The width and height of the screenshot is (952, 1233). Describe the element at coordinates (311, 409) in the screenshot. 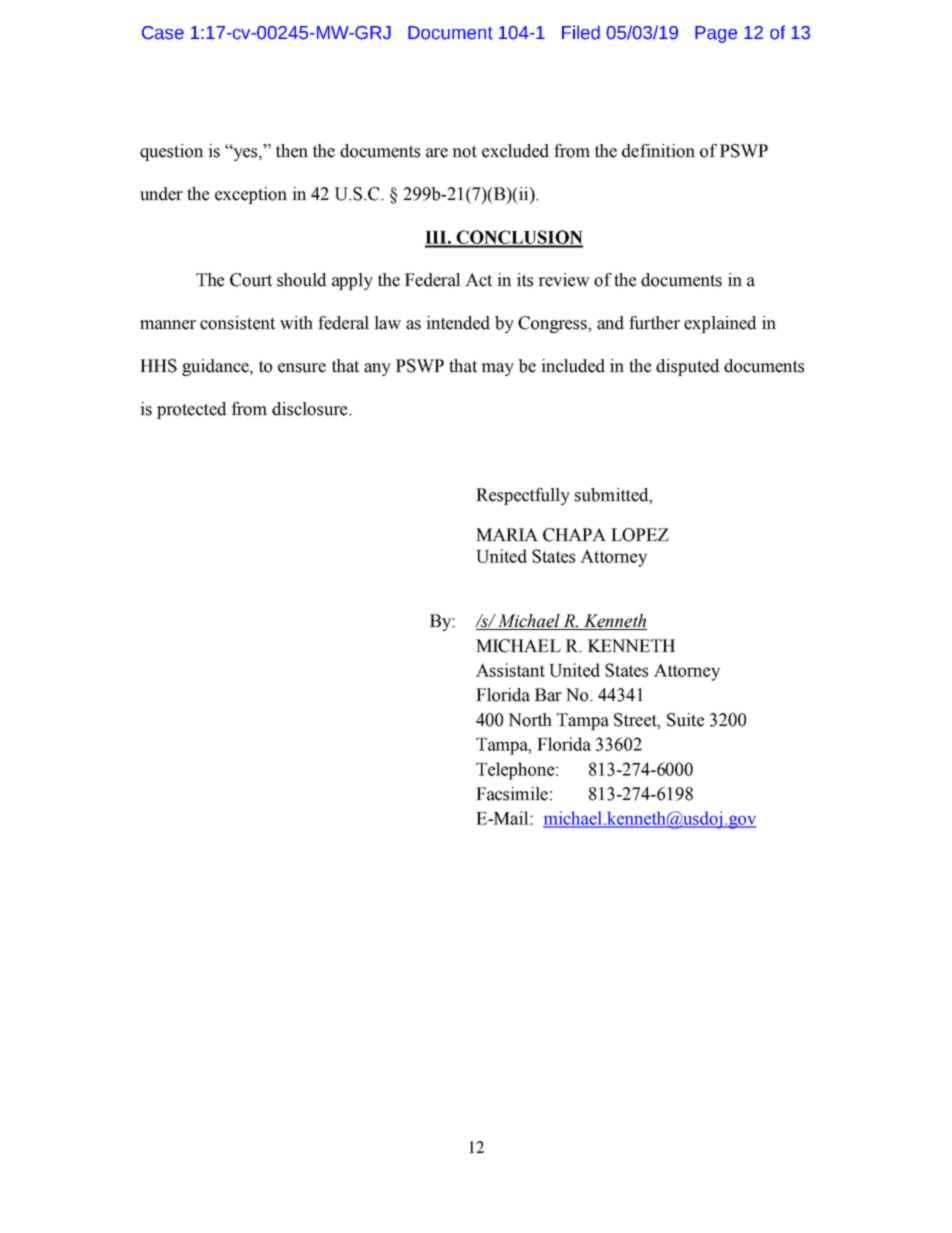

I see `disclosure` at that location.
